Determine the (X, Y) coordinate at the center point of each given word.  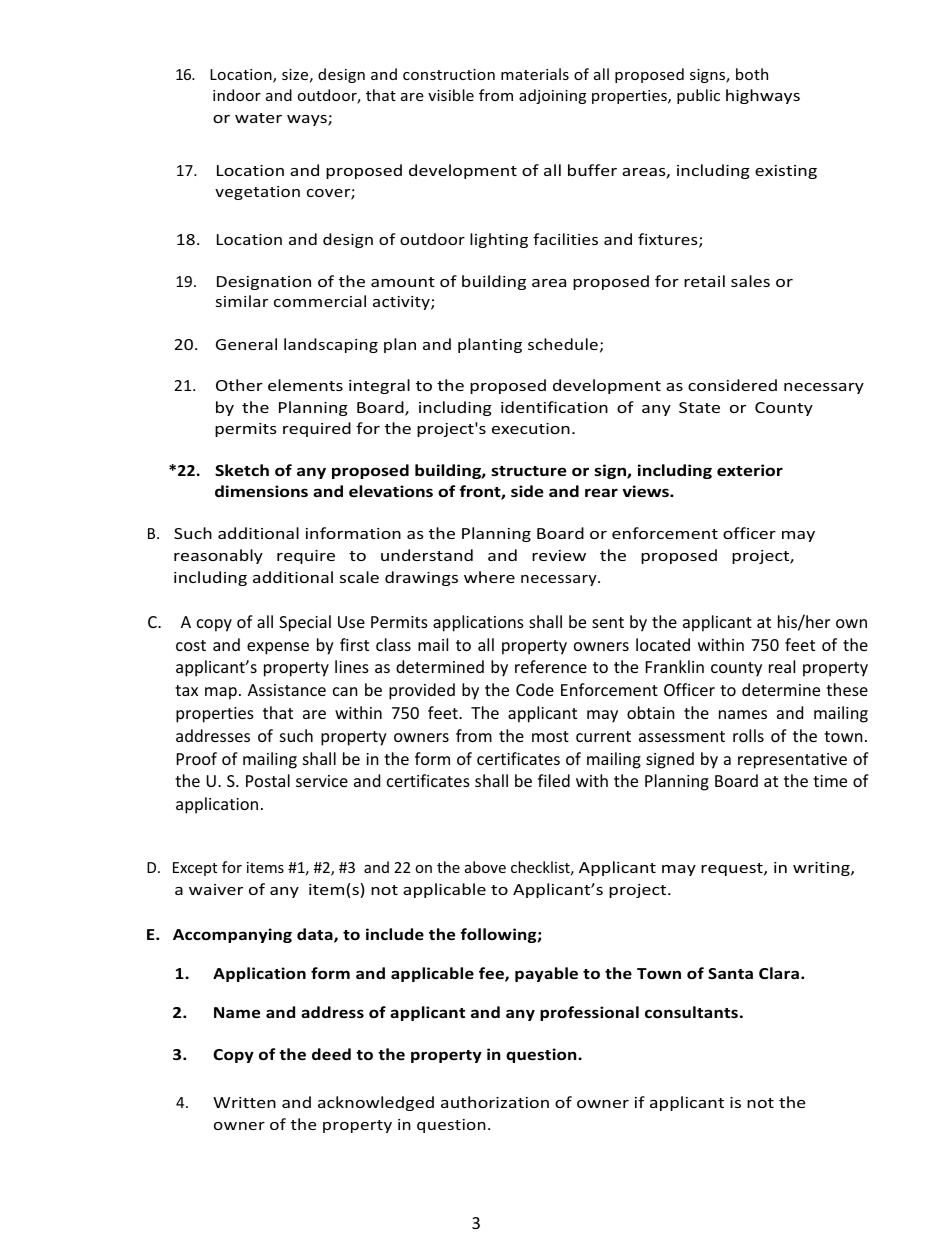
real (782, 666)
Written (244, 1102)
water (258, 118)
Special (305, 623)
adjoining (552, 96)
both (752, 74)
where (489, 577)
